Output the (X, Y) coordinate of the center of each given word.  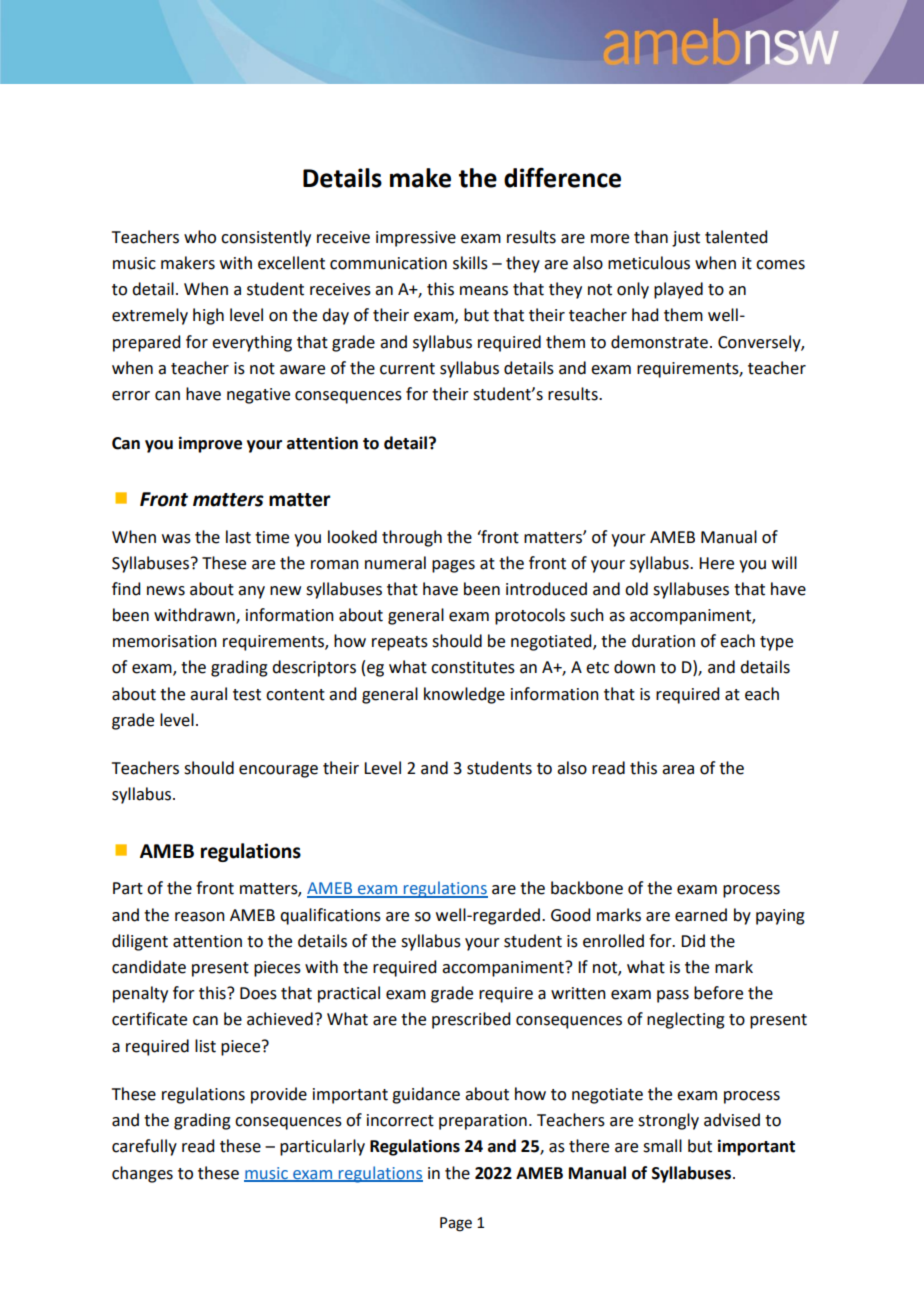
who (200, 237)
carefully (144, 1147)
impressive (416, 239)
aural (208, 694)
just (686, 239)
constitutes (473, 667)
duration (663, 641)
